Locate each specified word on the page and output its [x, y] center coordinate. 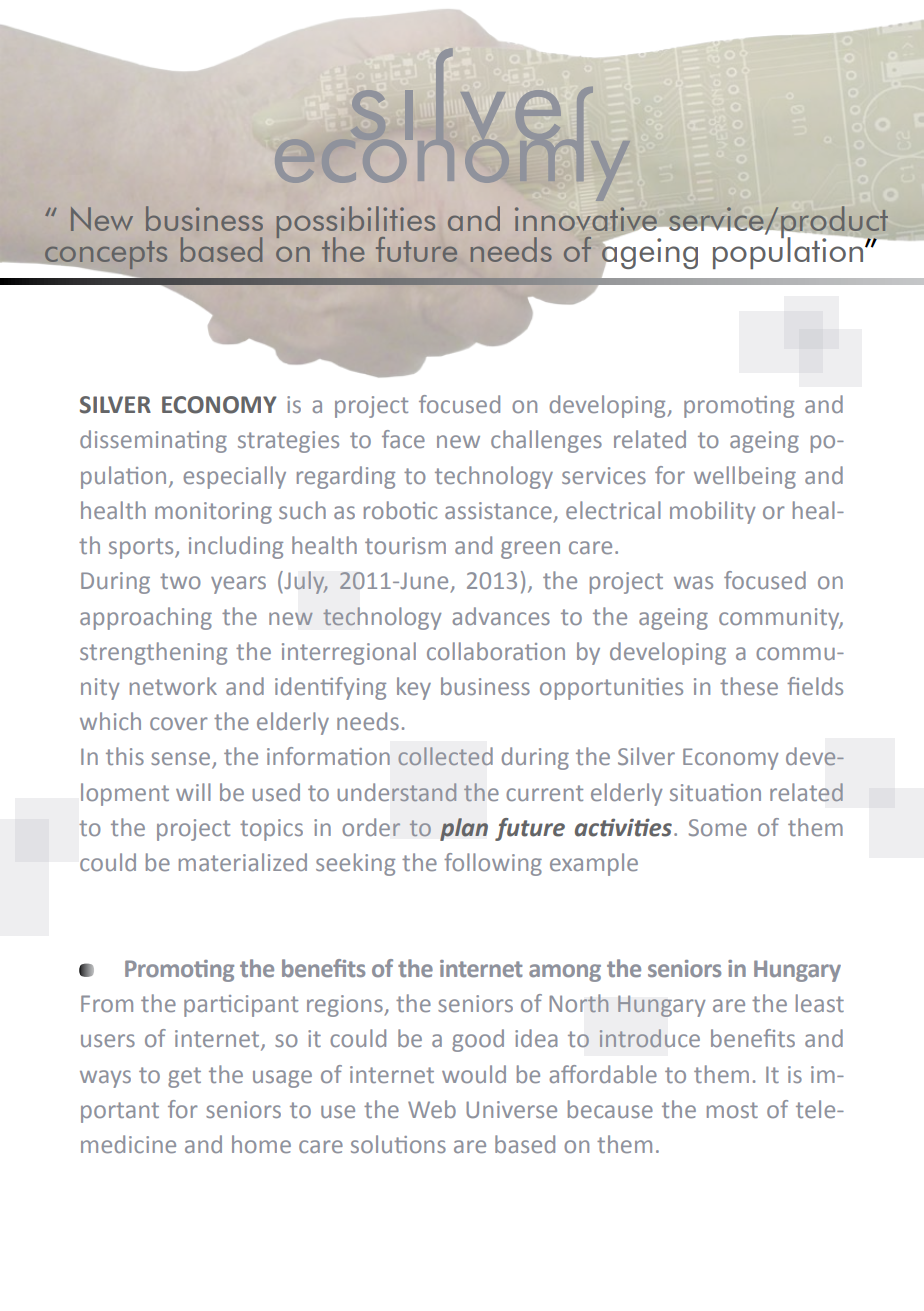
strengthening [153, 653]
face [403, 439]
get [184, 1077]
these [749, 686]
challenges [546, 441]
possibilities [356, 223]
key [414, 688]
